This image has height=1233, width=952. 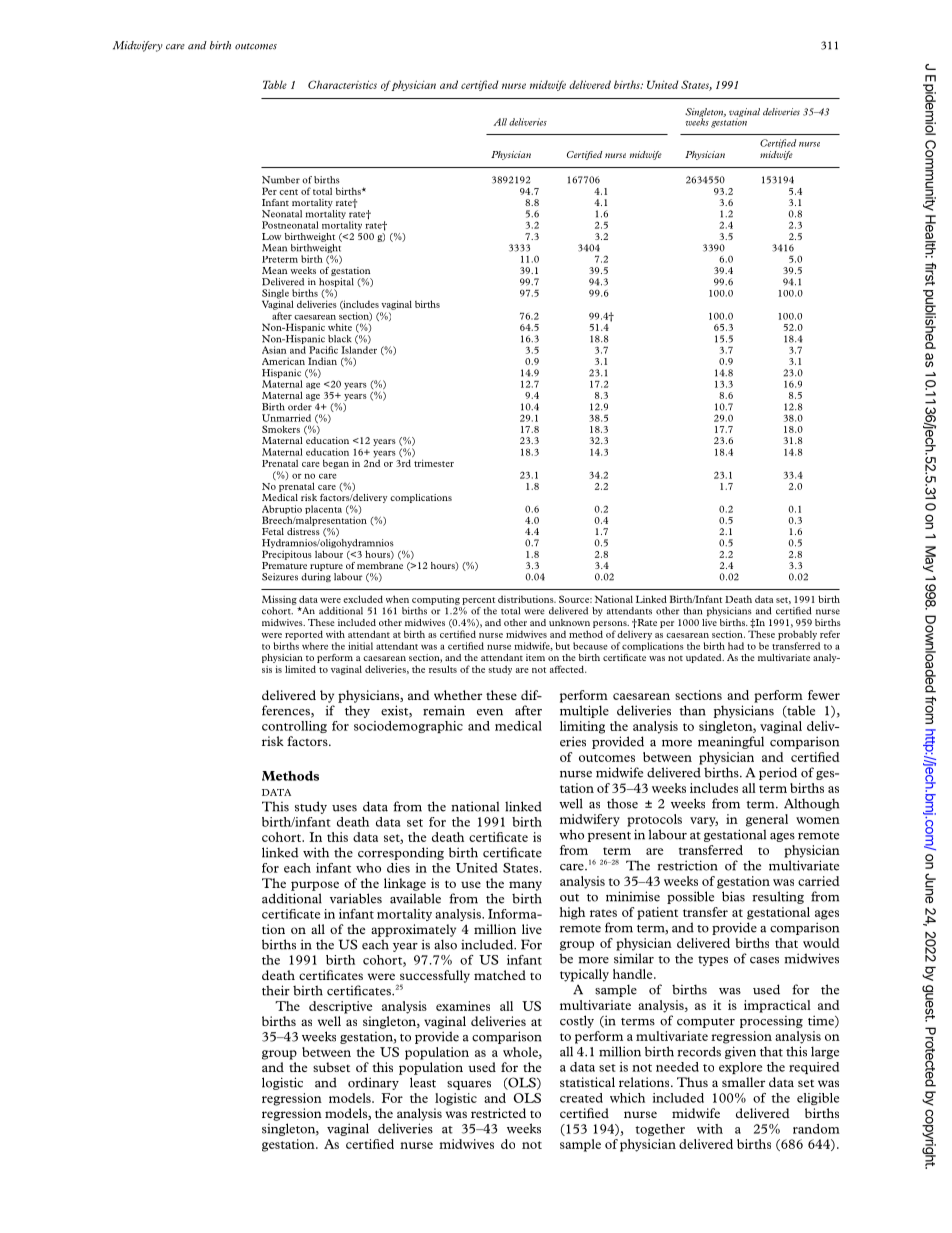 What do you see at coordinates (281, 180) in the image?
I see `Number` at bounding box center [281, 180].
